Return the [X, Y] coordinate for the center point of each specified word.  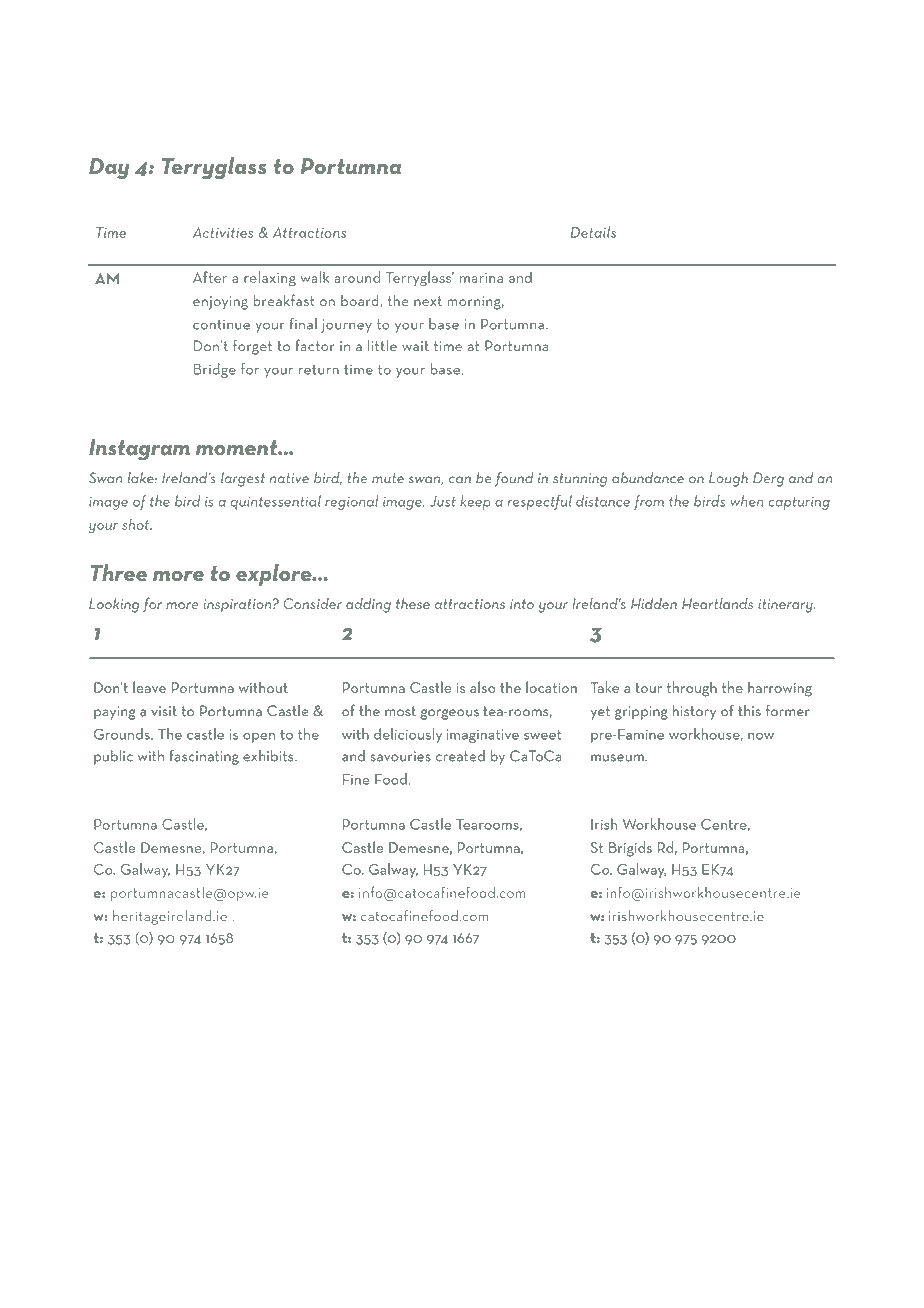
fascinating [204, 757]
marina [481, 278]
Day [109, 168]
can [460, 480]
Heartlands [717, 603]
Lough [728, 479]
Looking [114, 605]
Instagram [139, 450]
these [413, 603]
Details [593, 232]
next [428, 301]
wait [415, 346]
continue [221, 324]
